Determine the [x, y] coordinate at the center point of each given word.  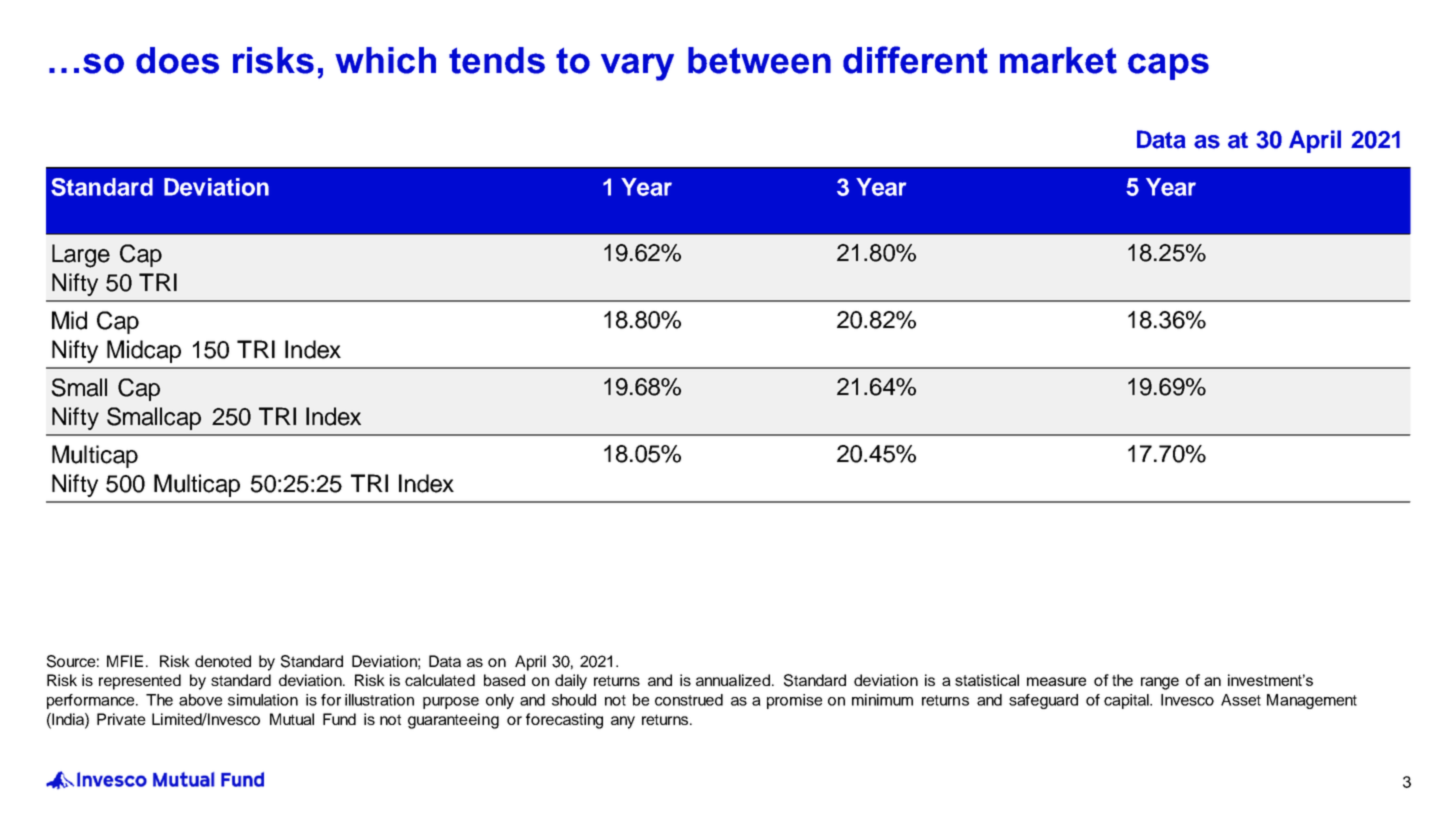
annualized [734, 680]
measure [1056, 681]
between [759, 60]
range [1160, 683]
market [1058, 60]
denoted [223, 661]
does [177, 60]
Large [81, 256]
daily [571, 682]
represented [140, 682]
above [200, 700]
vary [637, 67]
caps [1168, 66]
